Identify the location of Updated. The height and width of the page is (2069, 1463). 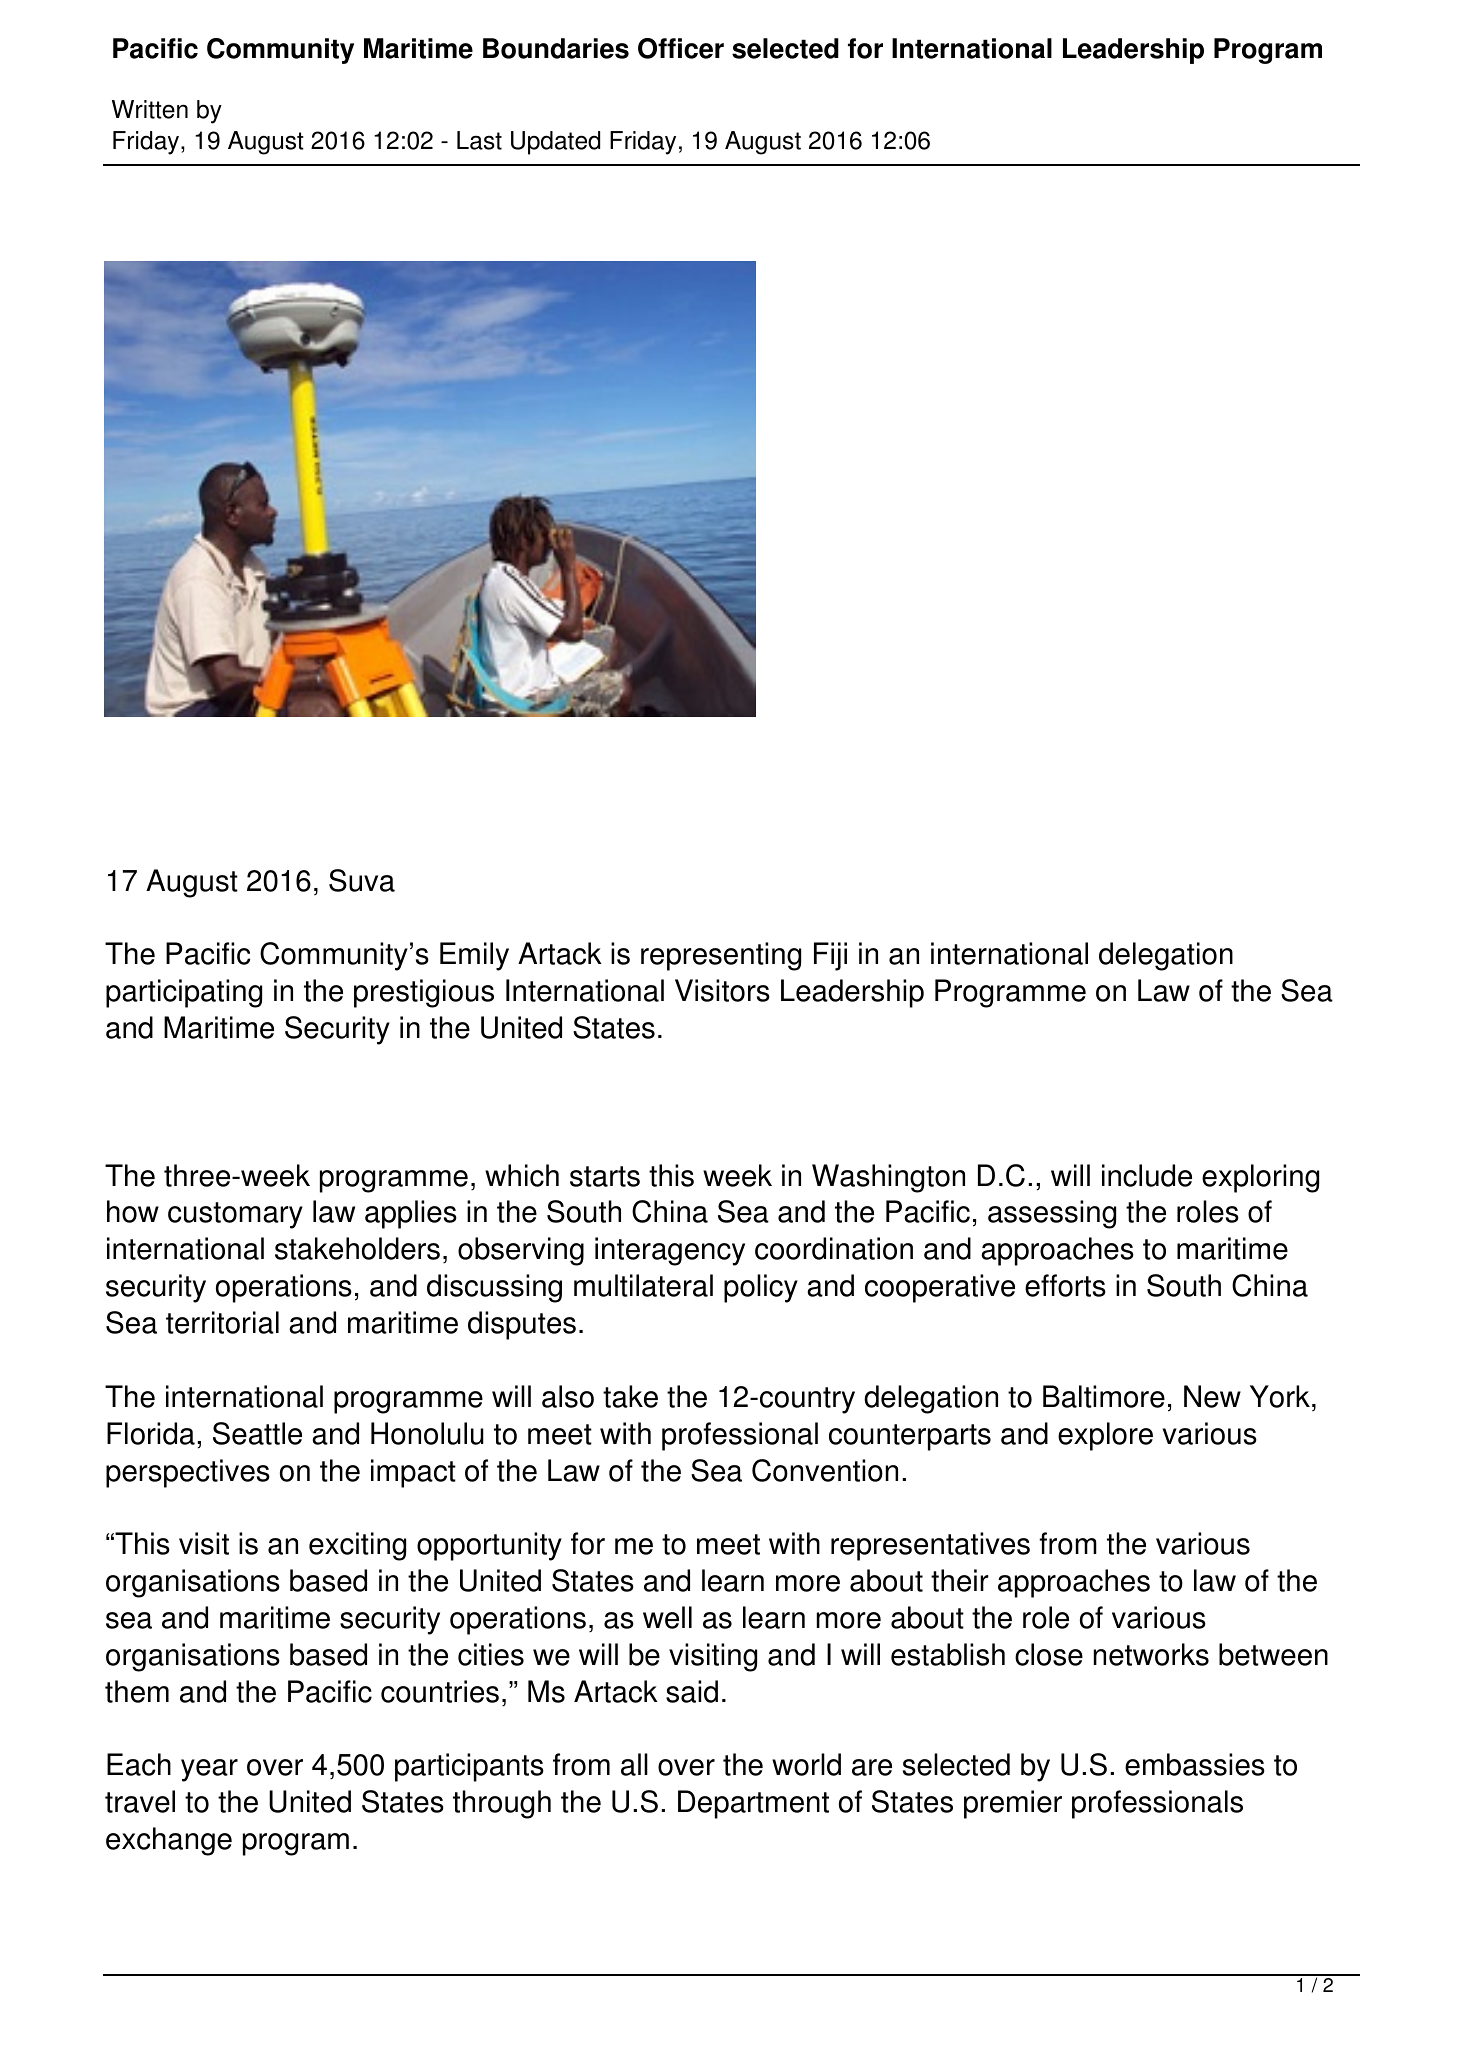
(555, 143).
